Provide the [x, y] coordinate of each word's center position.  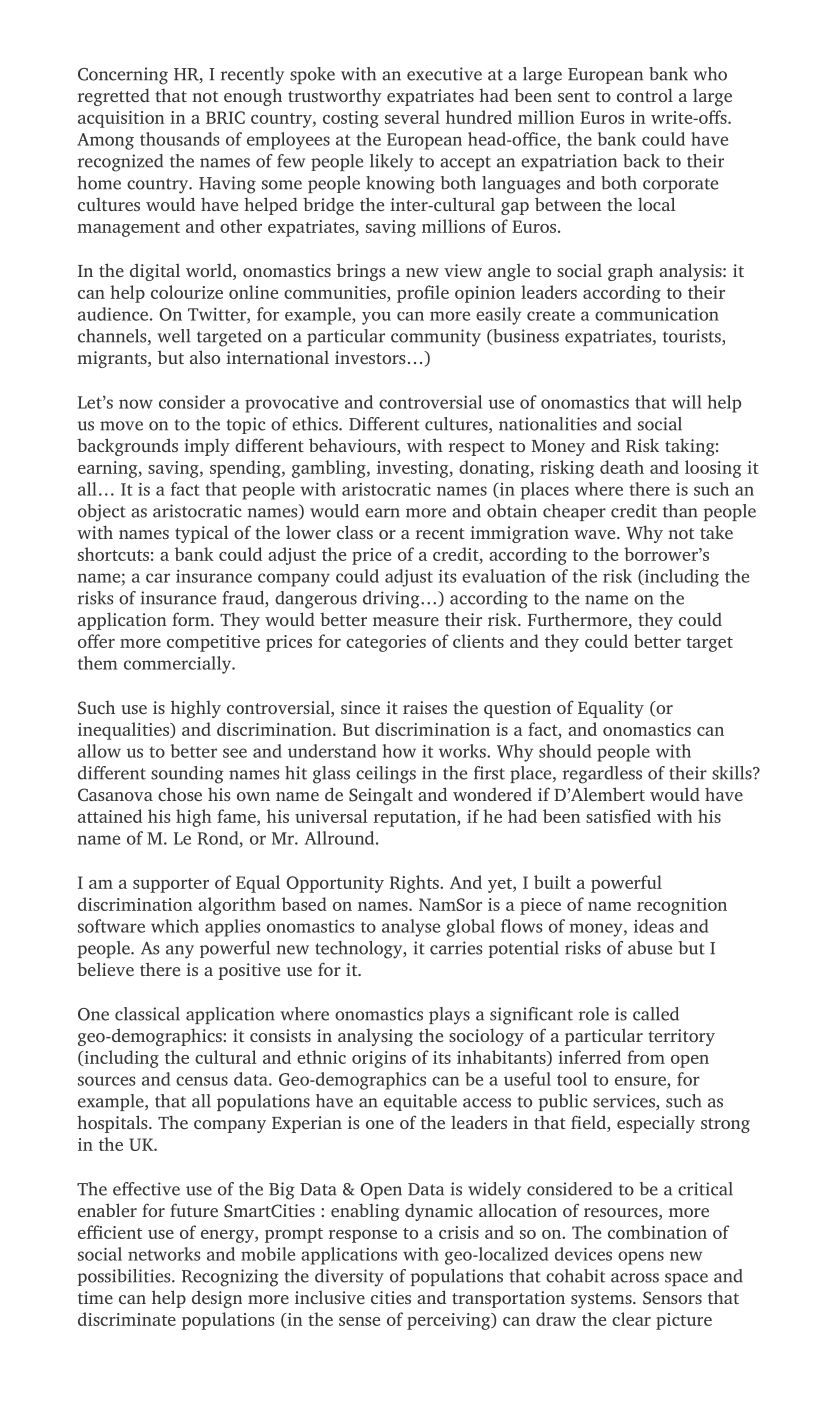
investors [370, 357]
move [121, 426]
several [412, 117]
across [635, 1278]
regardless [602, 775]
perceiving [450, 1321]
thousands [179, 139]
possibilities [125, 1277]
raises [425, 707]
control [645, 95]
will [687, 402]
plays [449, 1016]
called [656, 1014]
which [175, 926]
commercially [179, 665]
